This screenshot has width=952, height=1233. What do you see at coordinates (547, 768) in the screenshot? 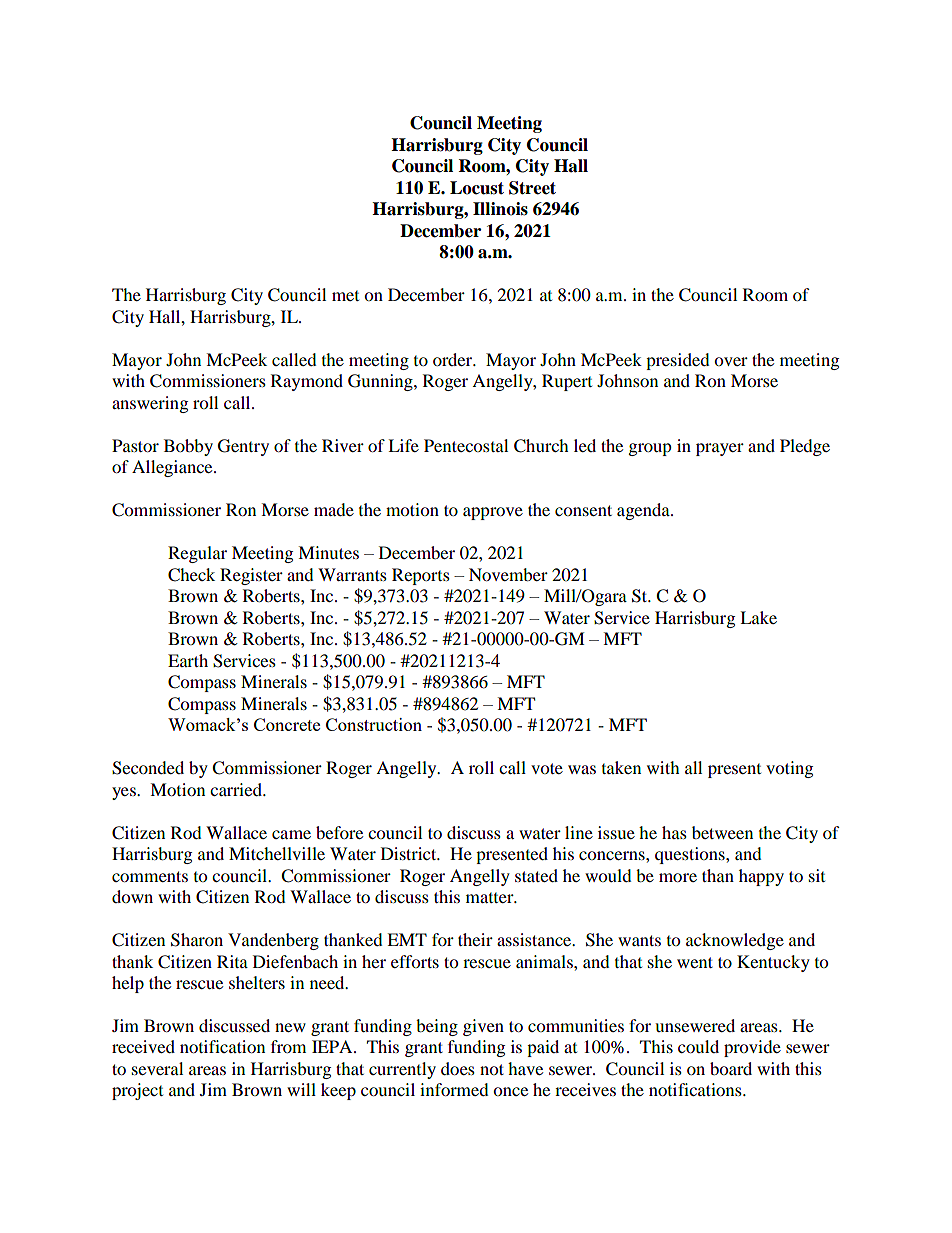
I see `vote` at bounding box center [547, 768].
